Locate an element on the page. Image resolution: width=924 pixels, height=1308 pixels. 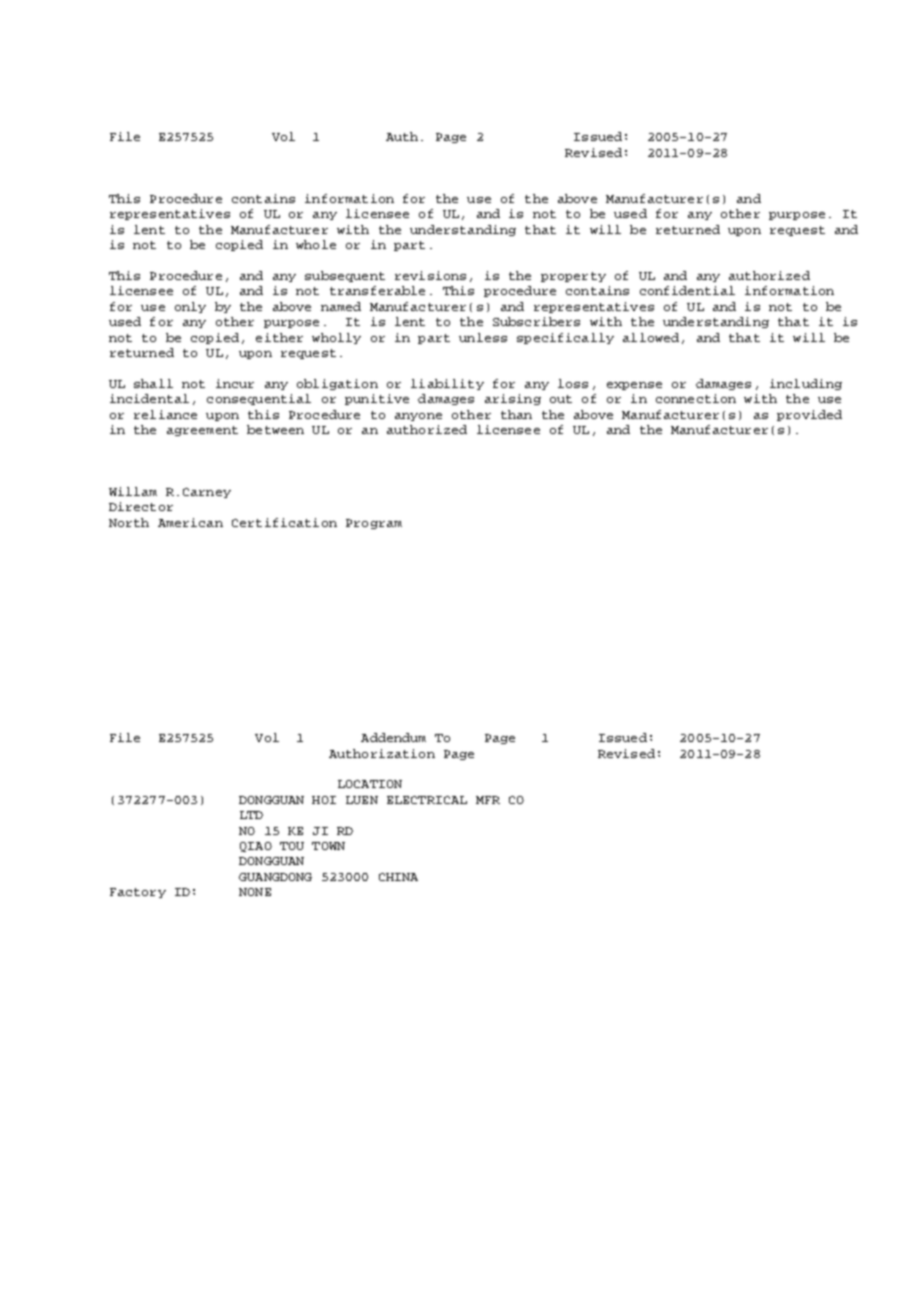
LOCATION is located at coordinates (370, 784).
